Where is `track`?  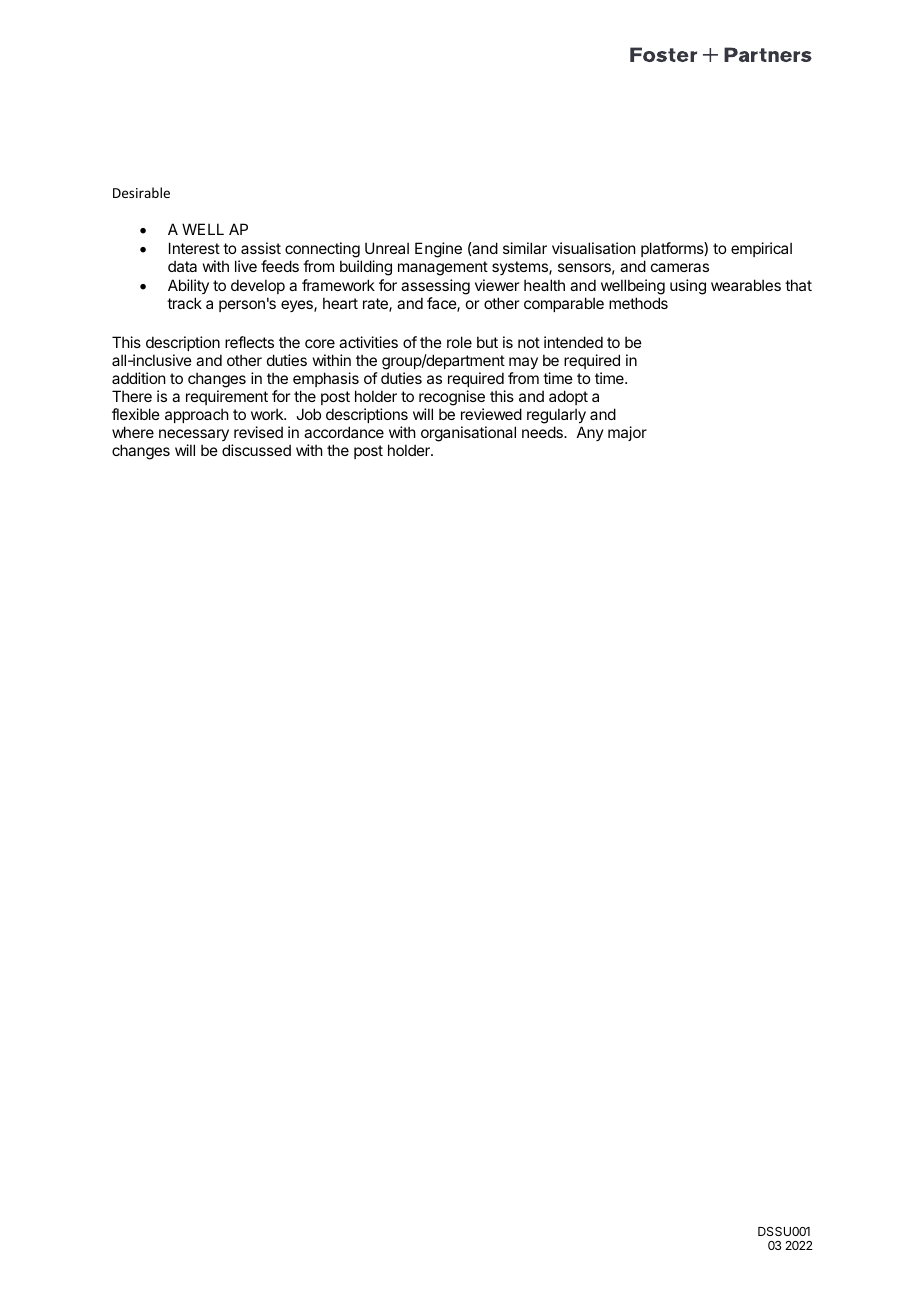 track is located at coordinates (184, 303).
